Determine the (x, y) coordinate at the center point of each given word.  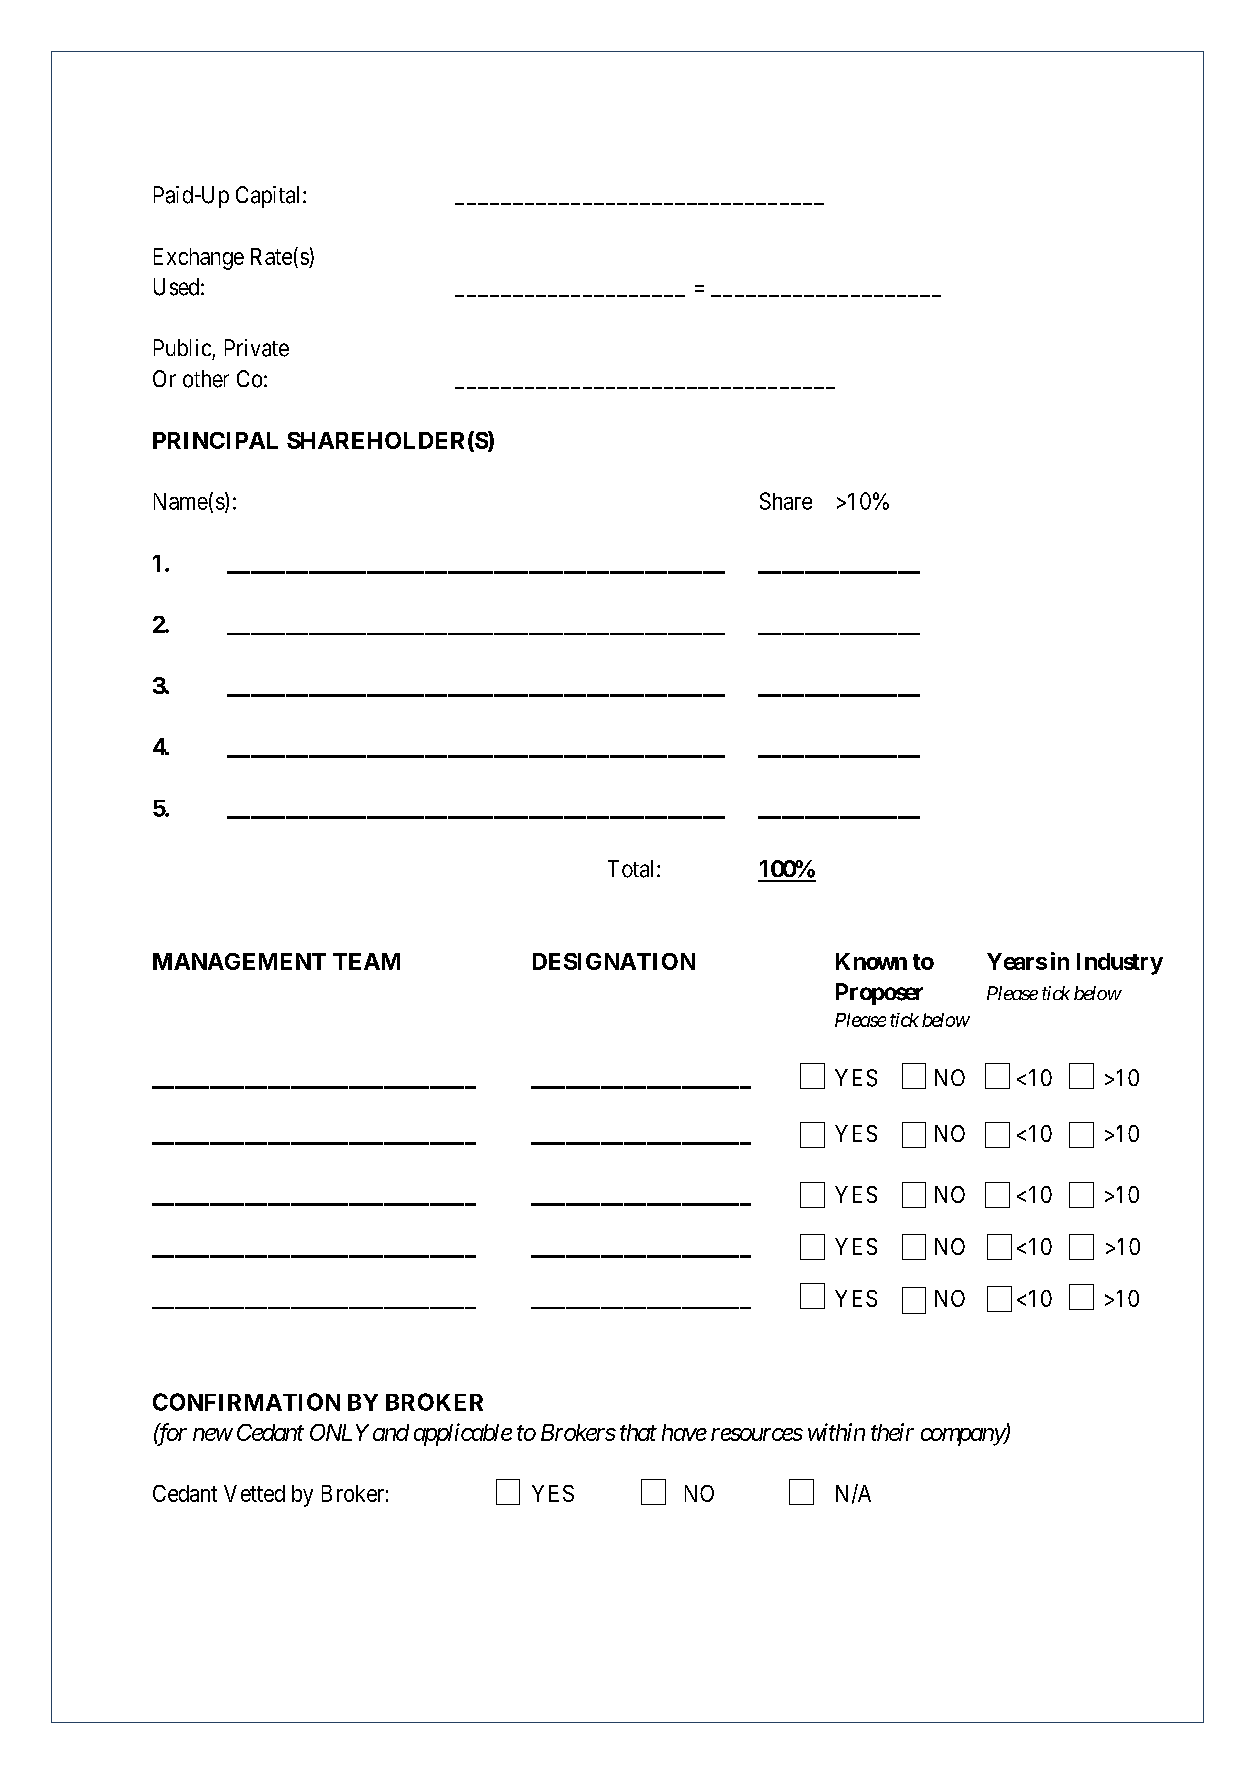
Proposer (879, 994)
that (638, 1432)
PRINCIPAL (215, 440)
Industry (1120, 964)
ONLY (339, 1432)
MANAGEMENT (239, 961)
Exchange (199, 259)
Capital (270, 197)
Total (633, 869)
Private (257, 348)
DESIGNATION (614, 961)
